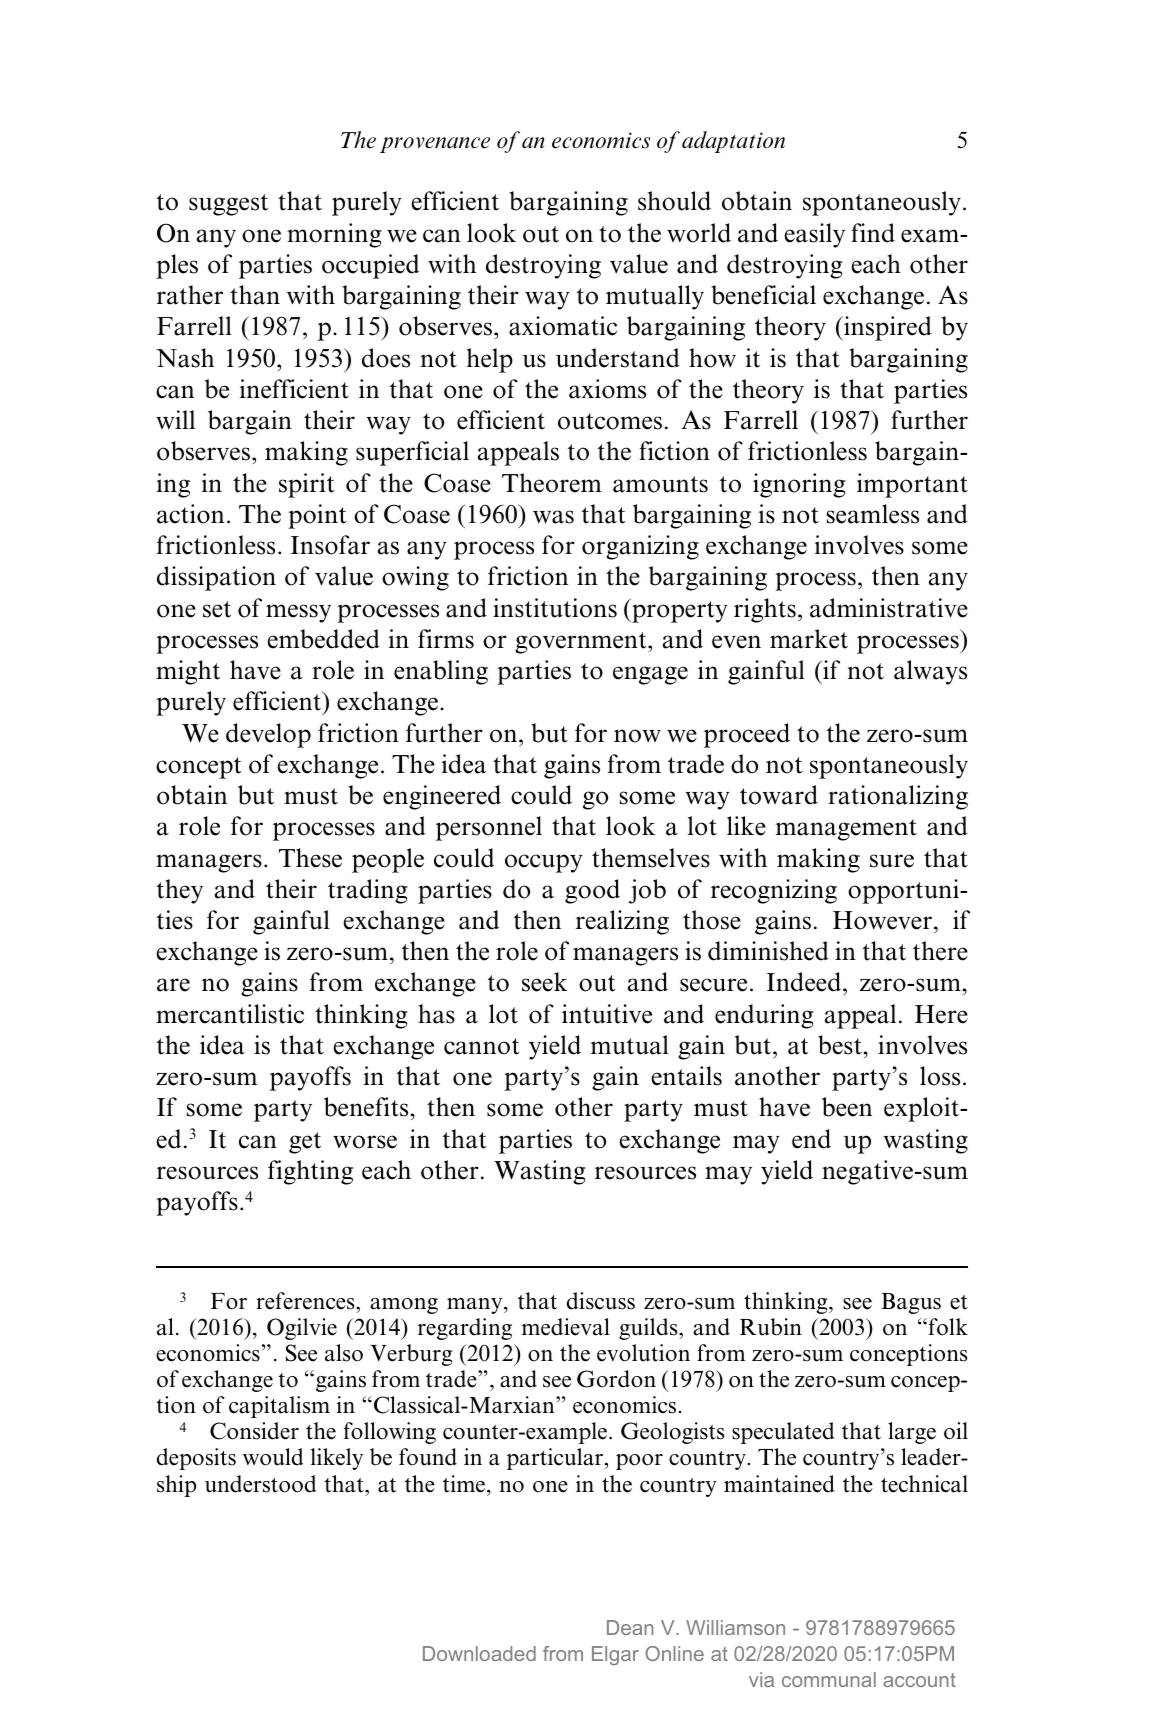 The image size is (1151, 1727). Describe the element at coordinates (884, 920) in the screenshot. I see `However` at that location.
